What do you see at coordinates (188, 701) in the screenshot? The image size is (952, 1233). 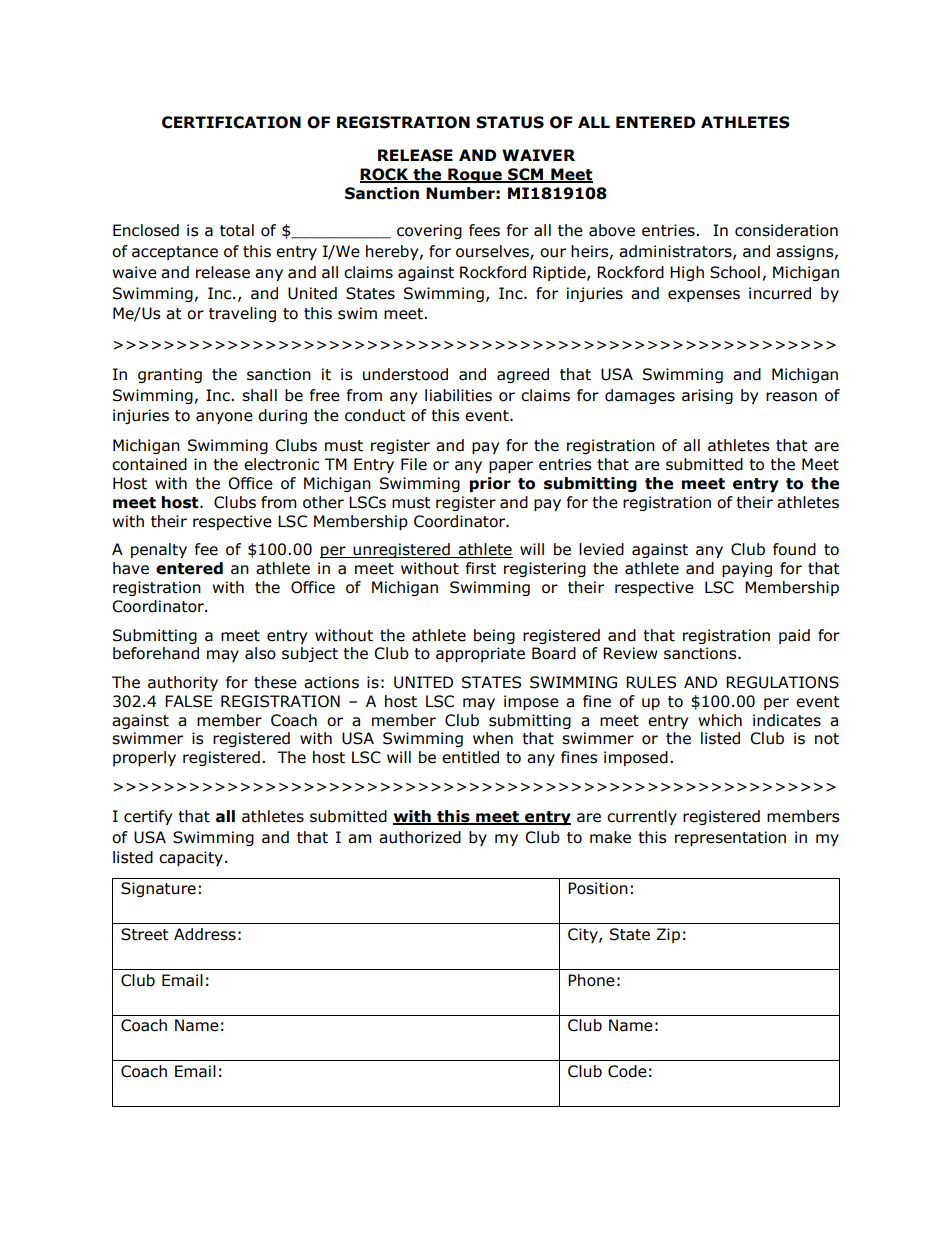 I see `FALSE` at bounding box center [188, 701].
